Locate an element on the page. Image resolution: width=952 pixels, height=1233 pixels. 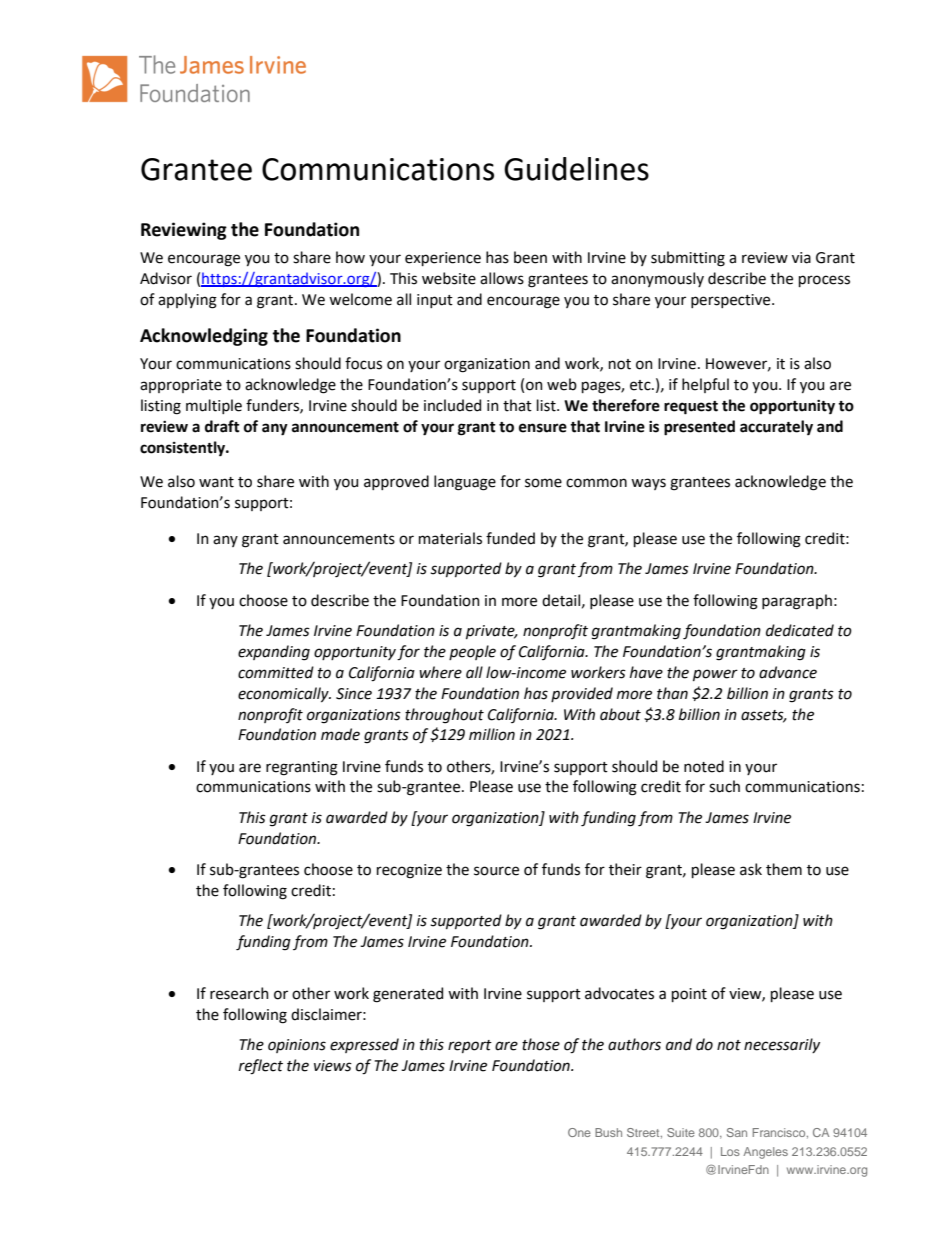
San is located at coordinates (737, 1132).
